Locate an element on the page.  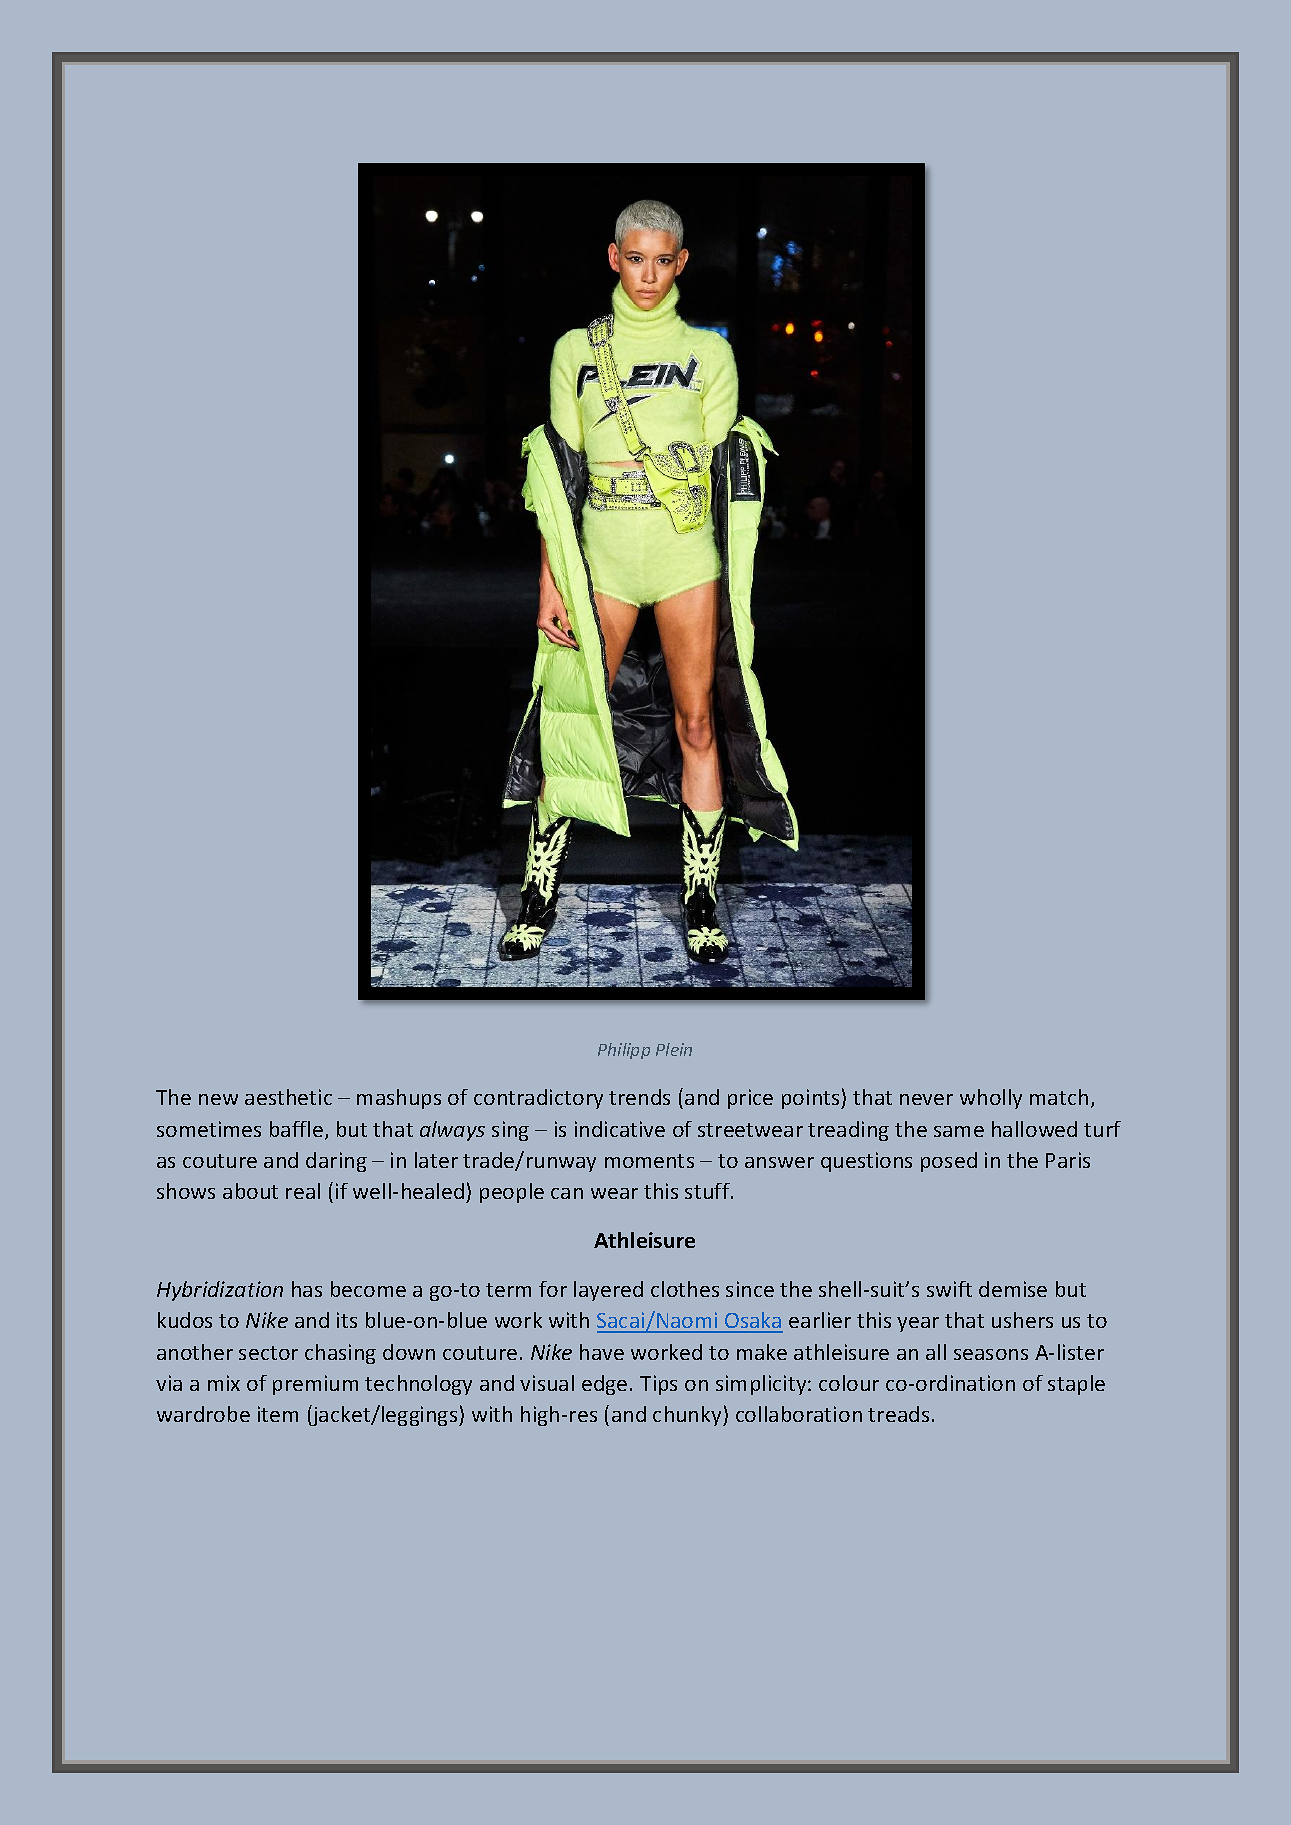
its is located at coordinates (347, 1320).
